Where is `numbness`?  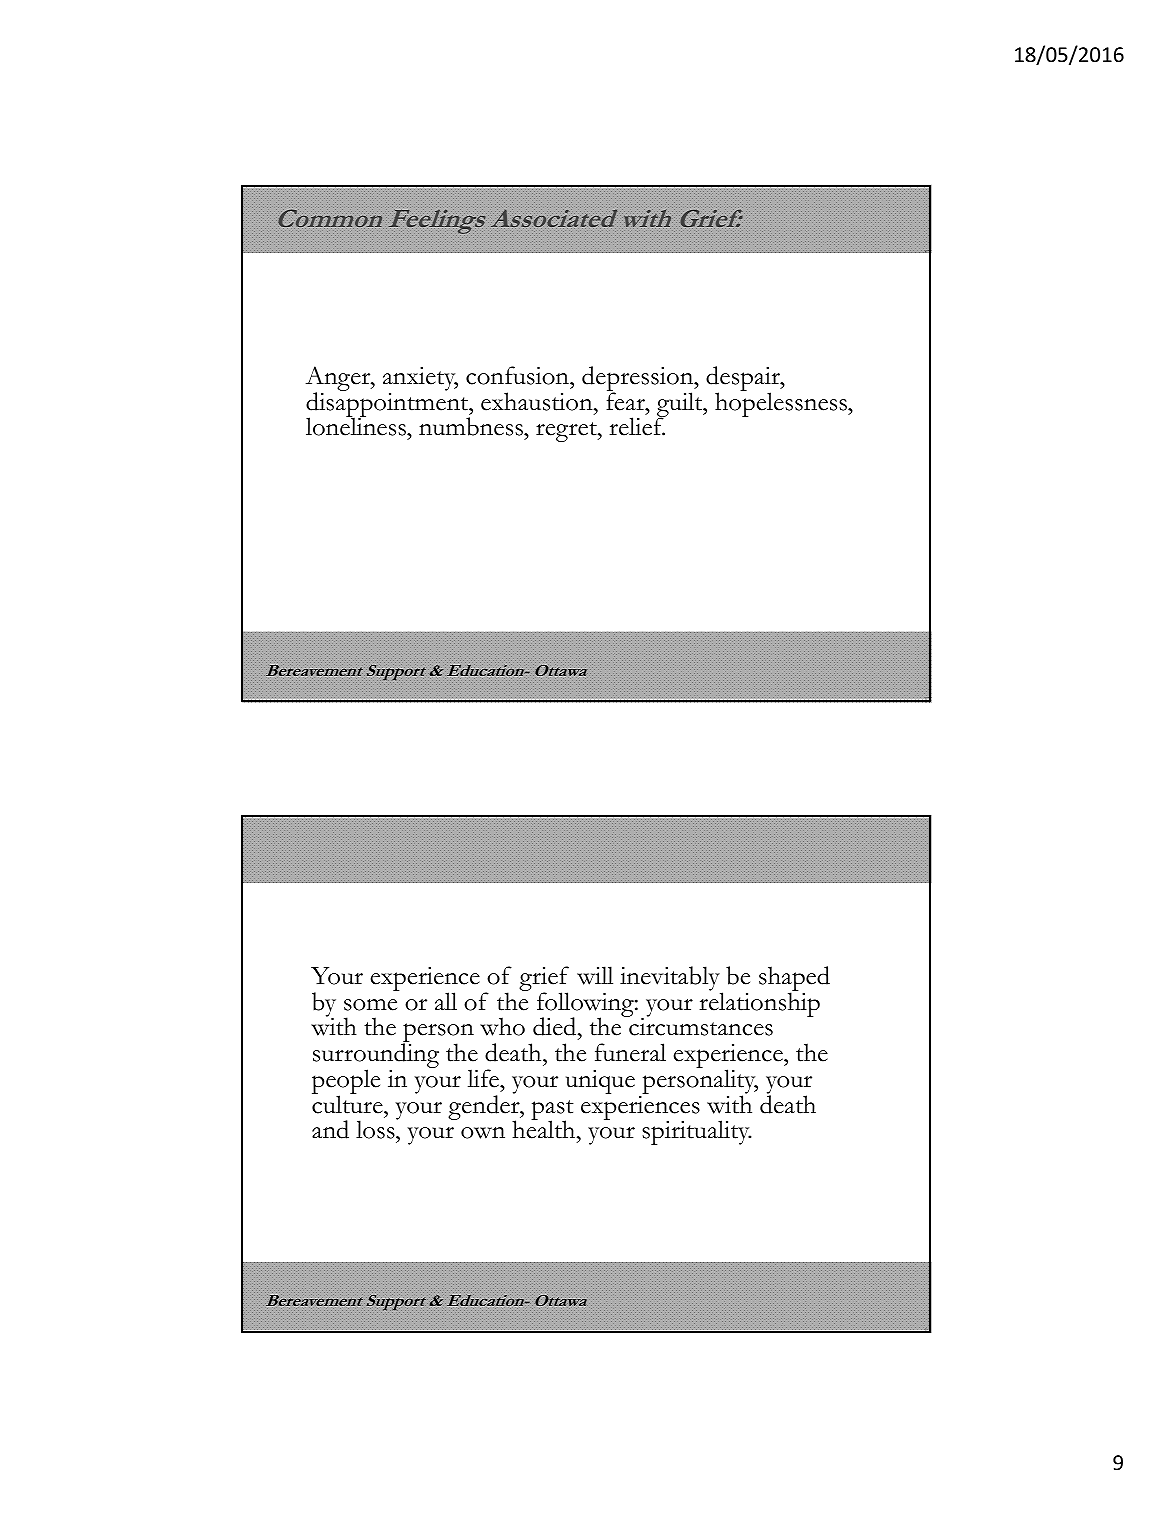 numbness is located at coordinates (472, 426).
